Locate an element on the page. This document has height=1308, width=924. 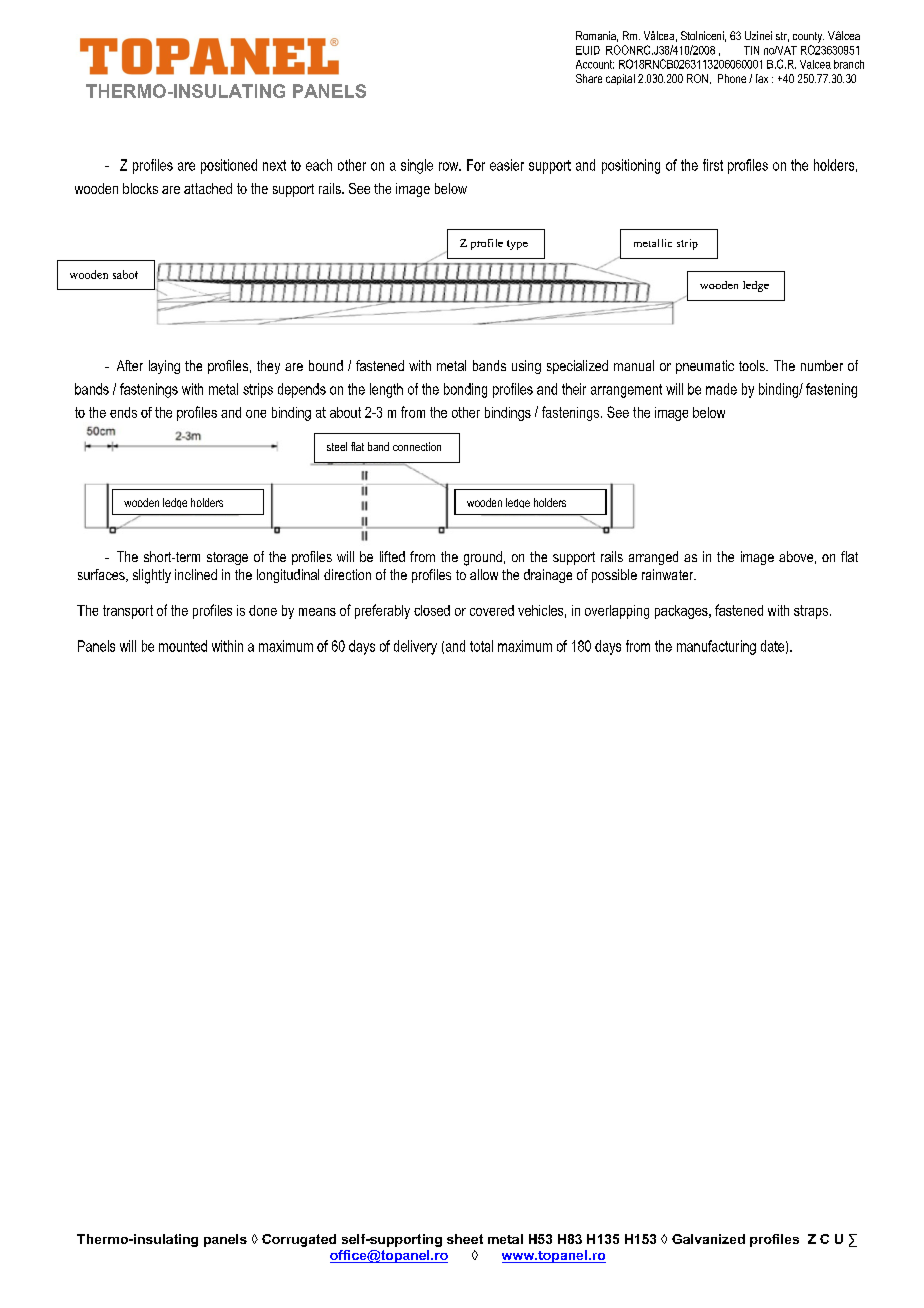
Share is located at coordinates (589, 78).
